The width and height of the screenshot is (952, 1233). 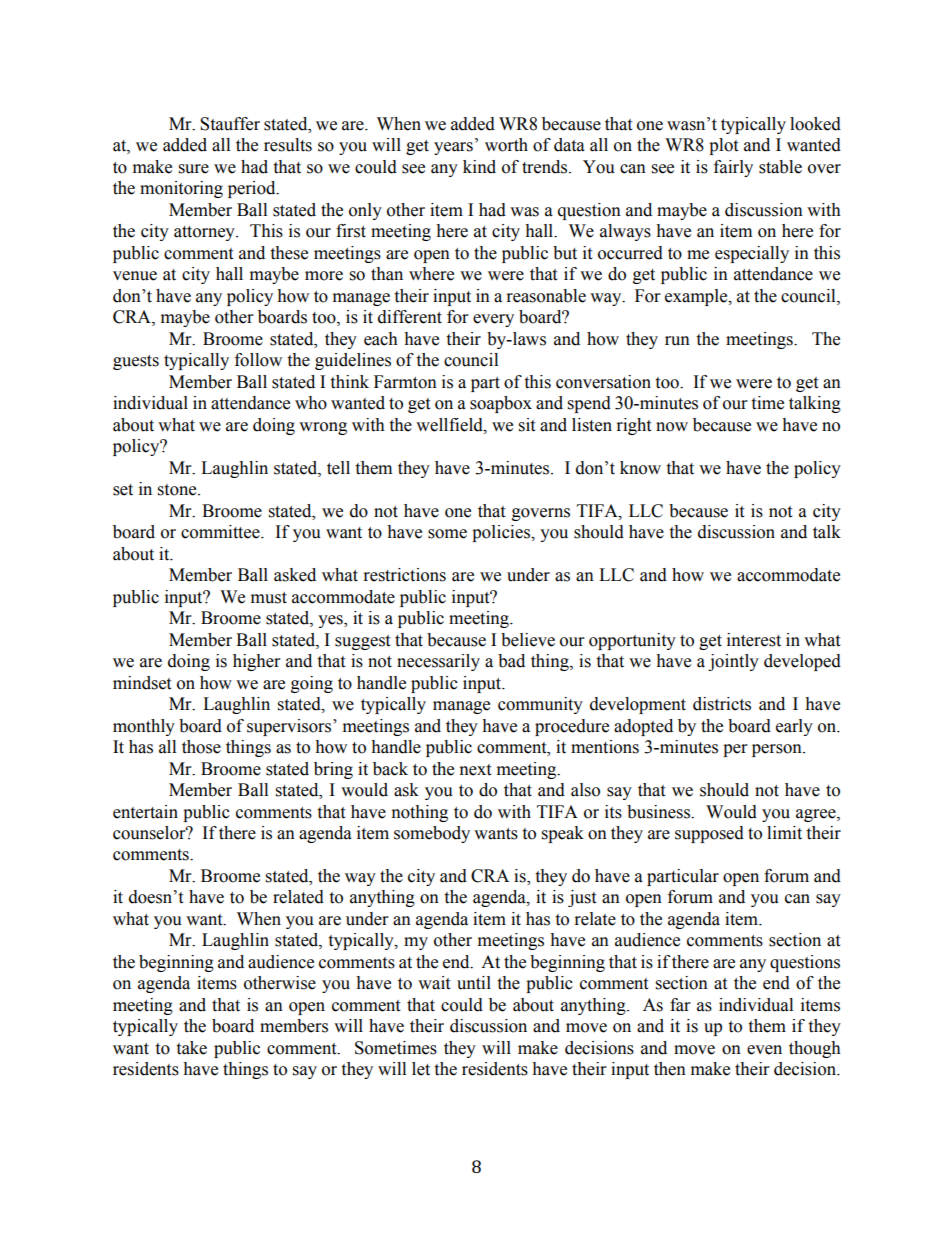 What do you see at coordinates (256, 662) in the screenshot?
I see `higher` at bounding box center [256, 662].
